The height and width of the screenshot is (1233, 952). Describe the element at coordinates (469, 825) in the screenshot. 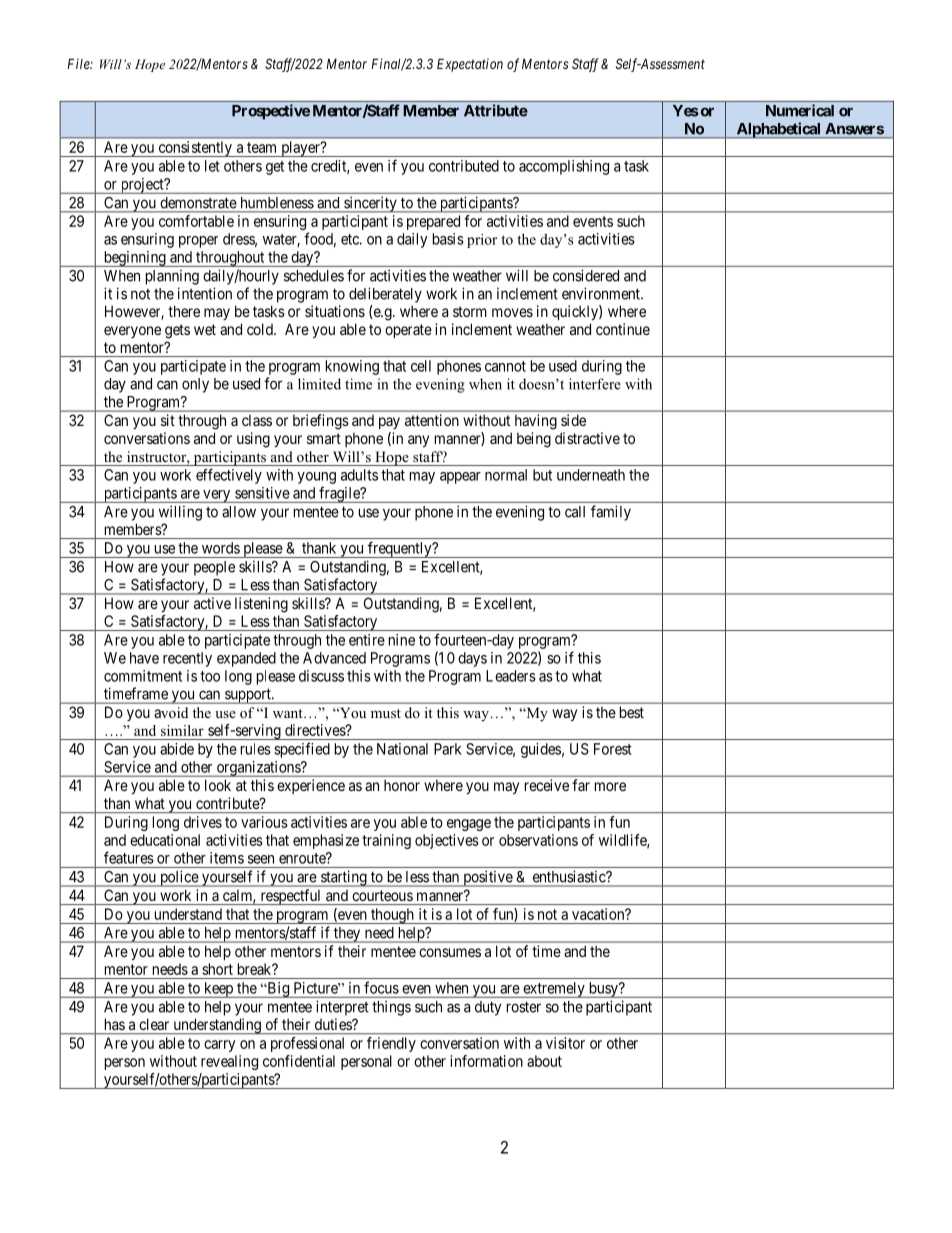

I see `engage` at that location.
